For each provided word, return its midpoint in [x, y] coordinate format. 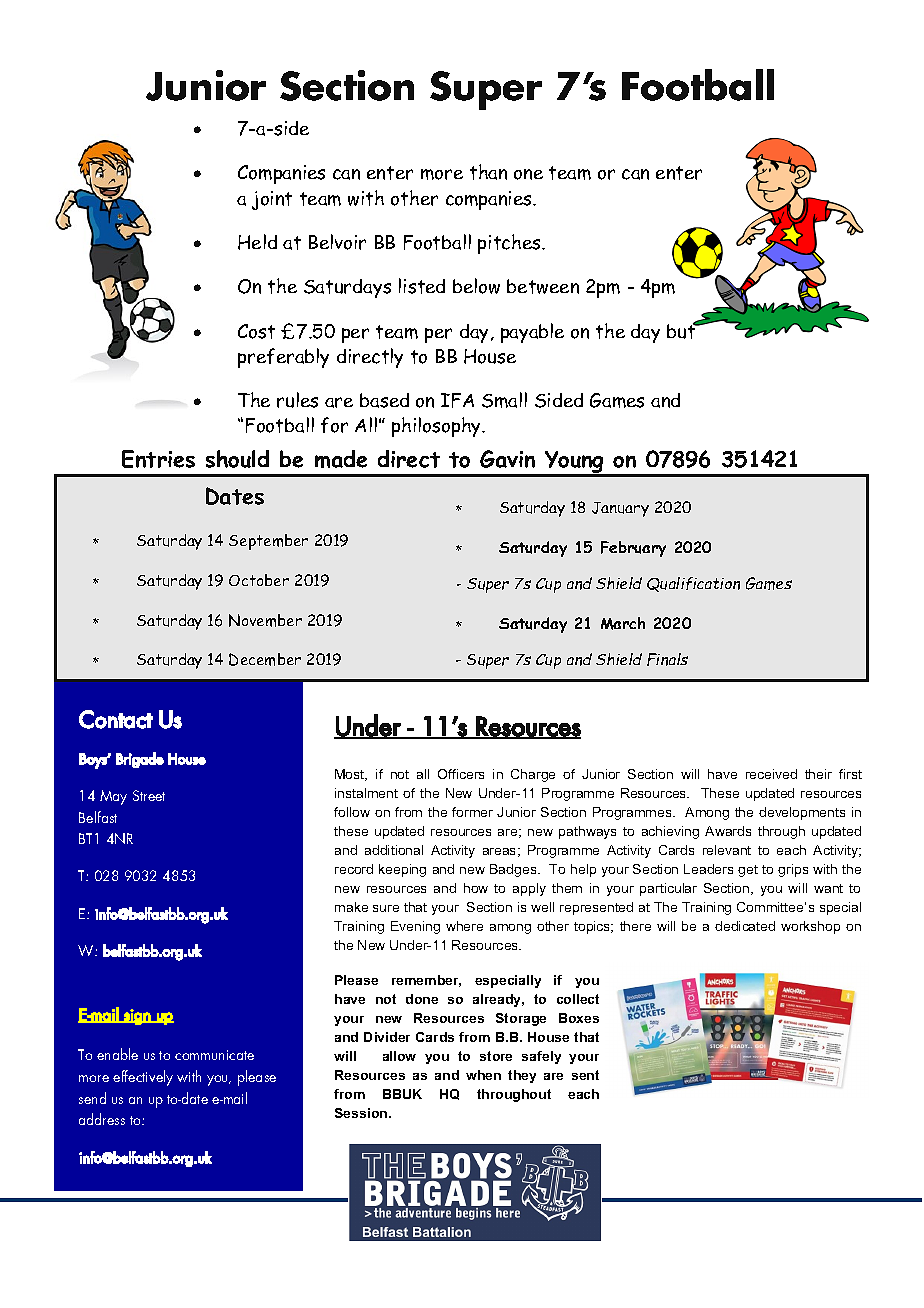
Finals [667, 659]
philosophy [438, 427]
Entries [158, 459]
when [483, 1075]
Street [149, 795]
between [543, 286]
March [623, 623]
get [748, 871]
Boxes [579, 1018]
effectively [143, 1078]
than [488, 172]
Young [574, 463]
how [476, 888]
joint [272, 200]
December [265, 659]
